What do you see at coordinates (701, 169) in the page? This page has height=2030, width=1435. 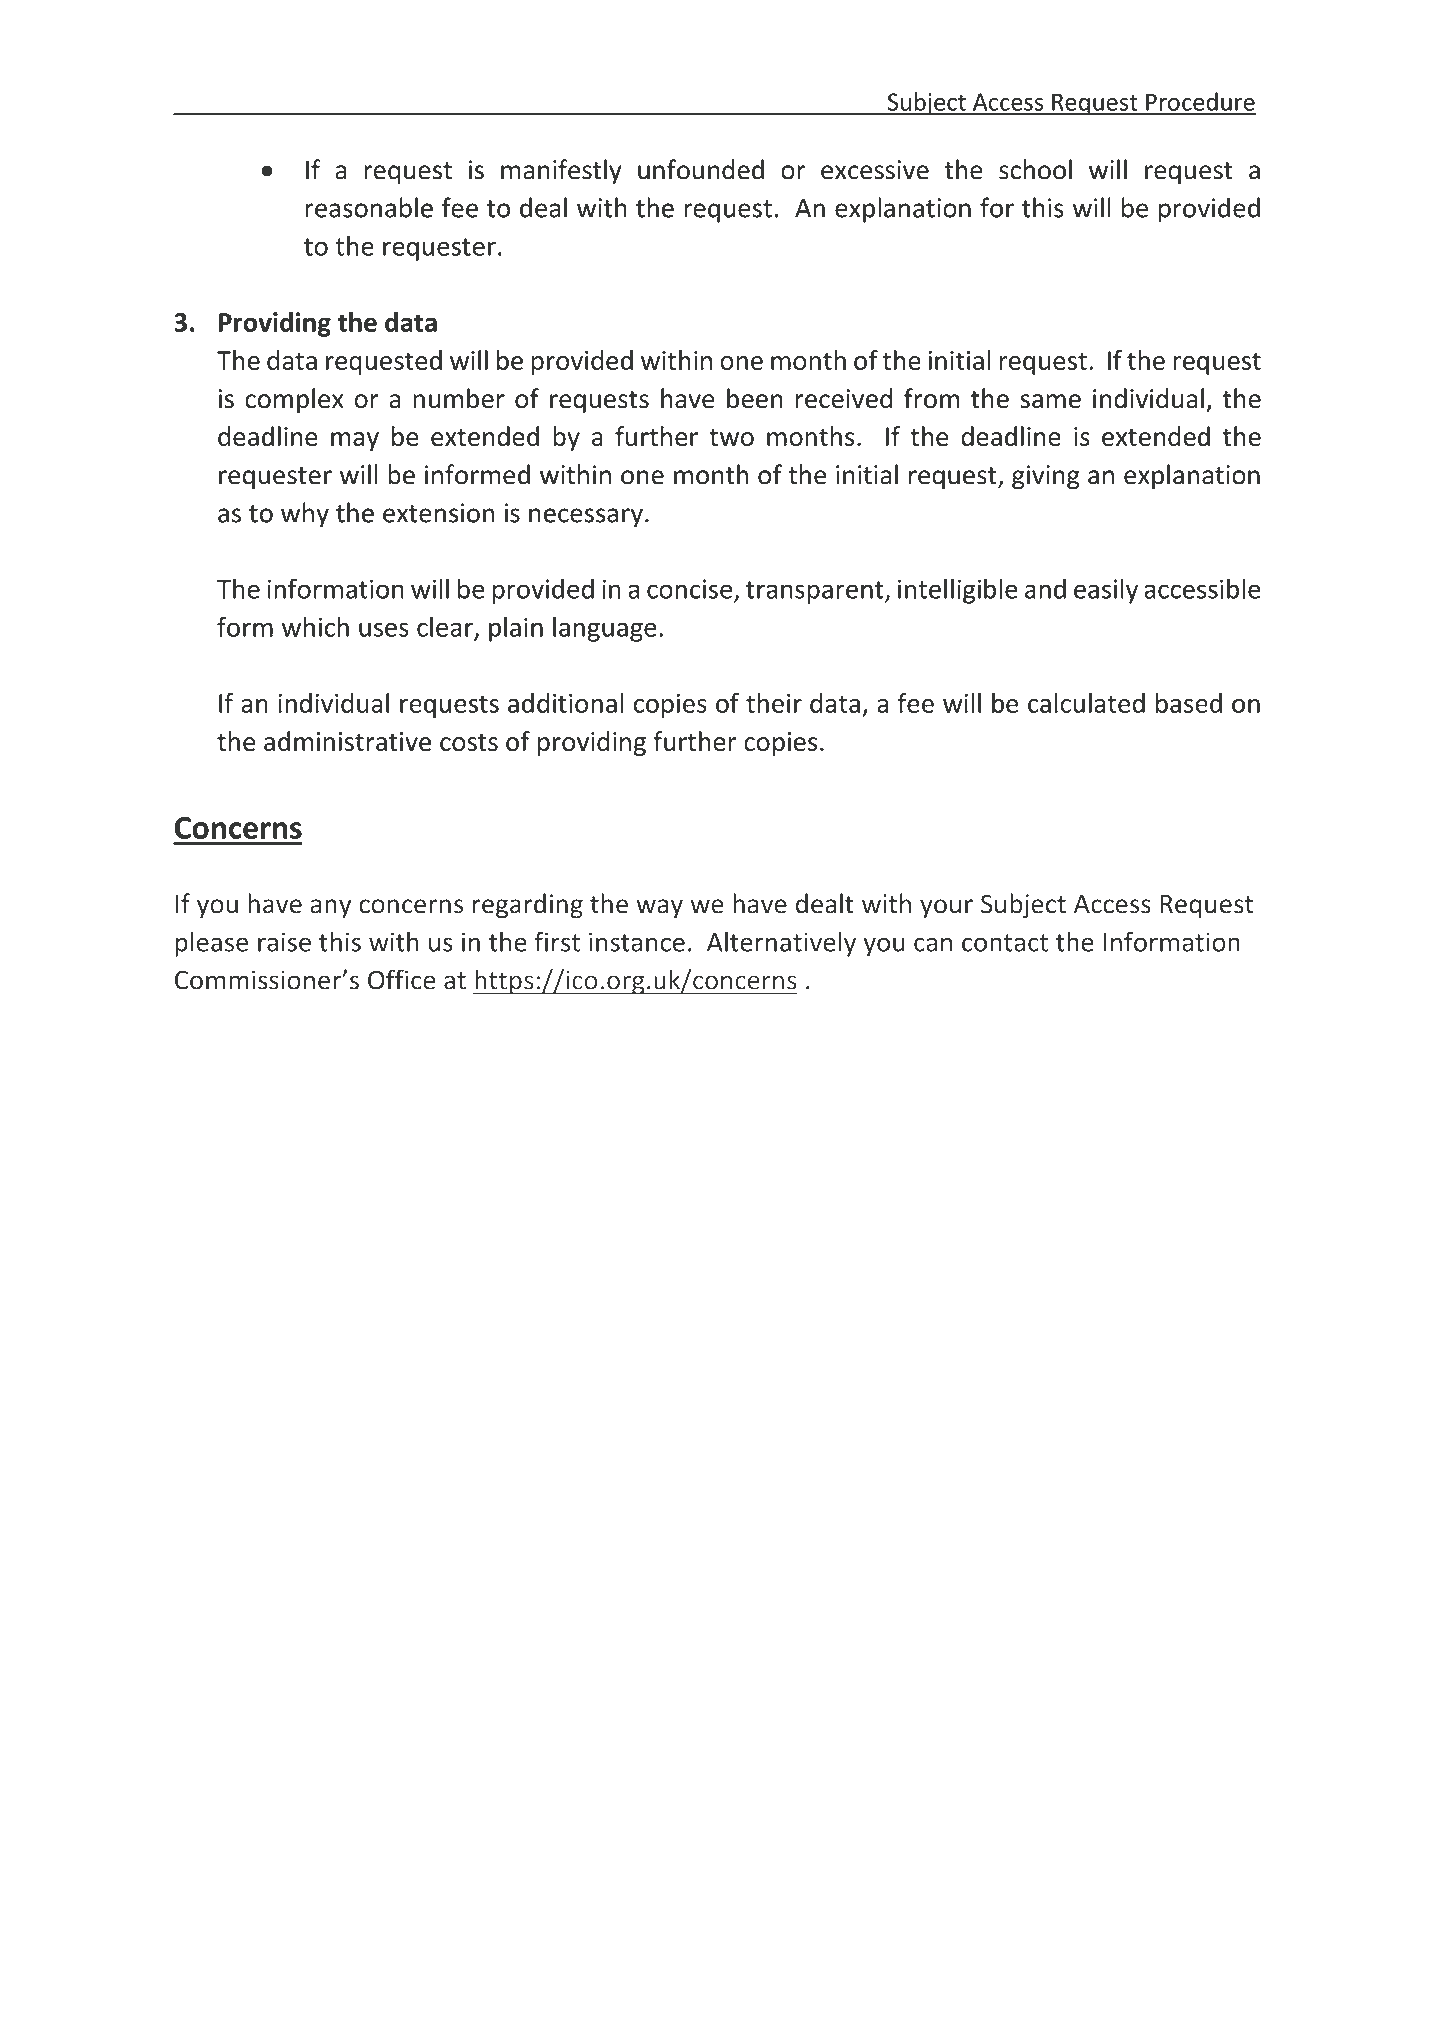 I see `unfounded` at bounding box center [701, 169].
